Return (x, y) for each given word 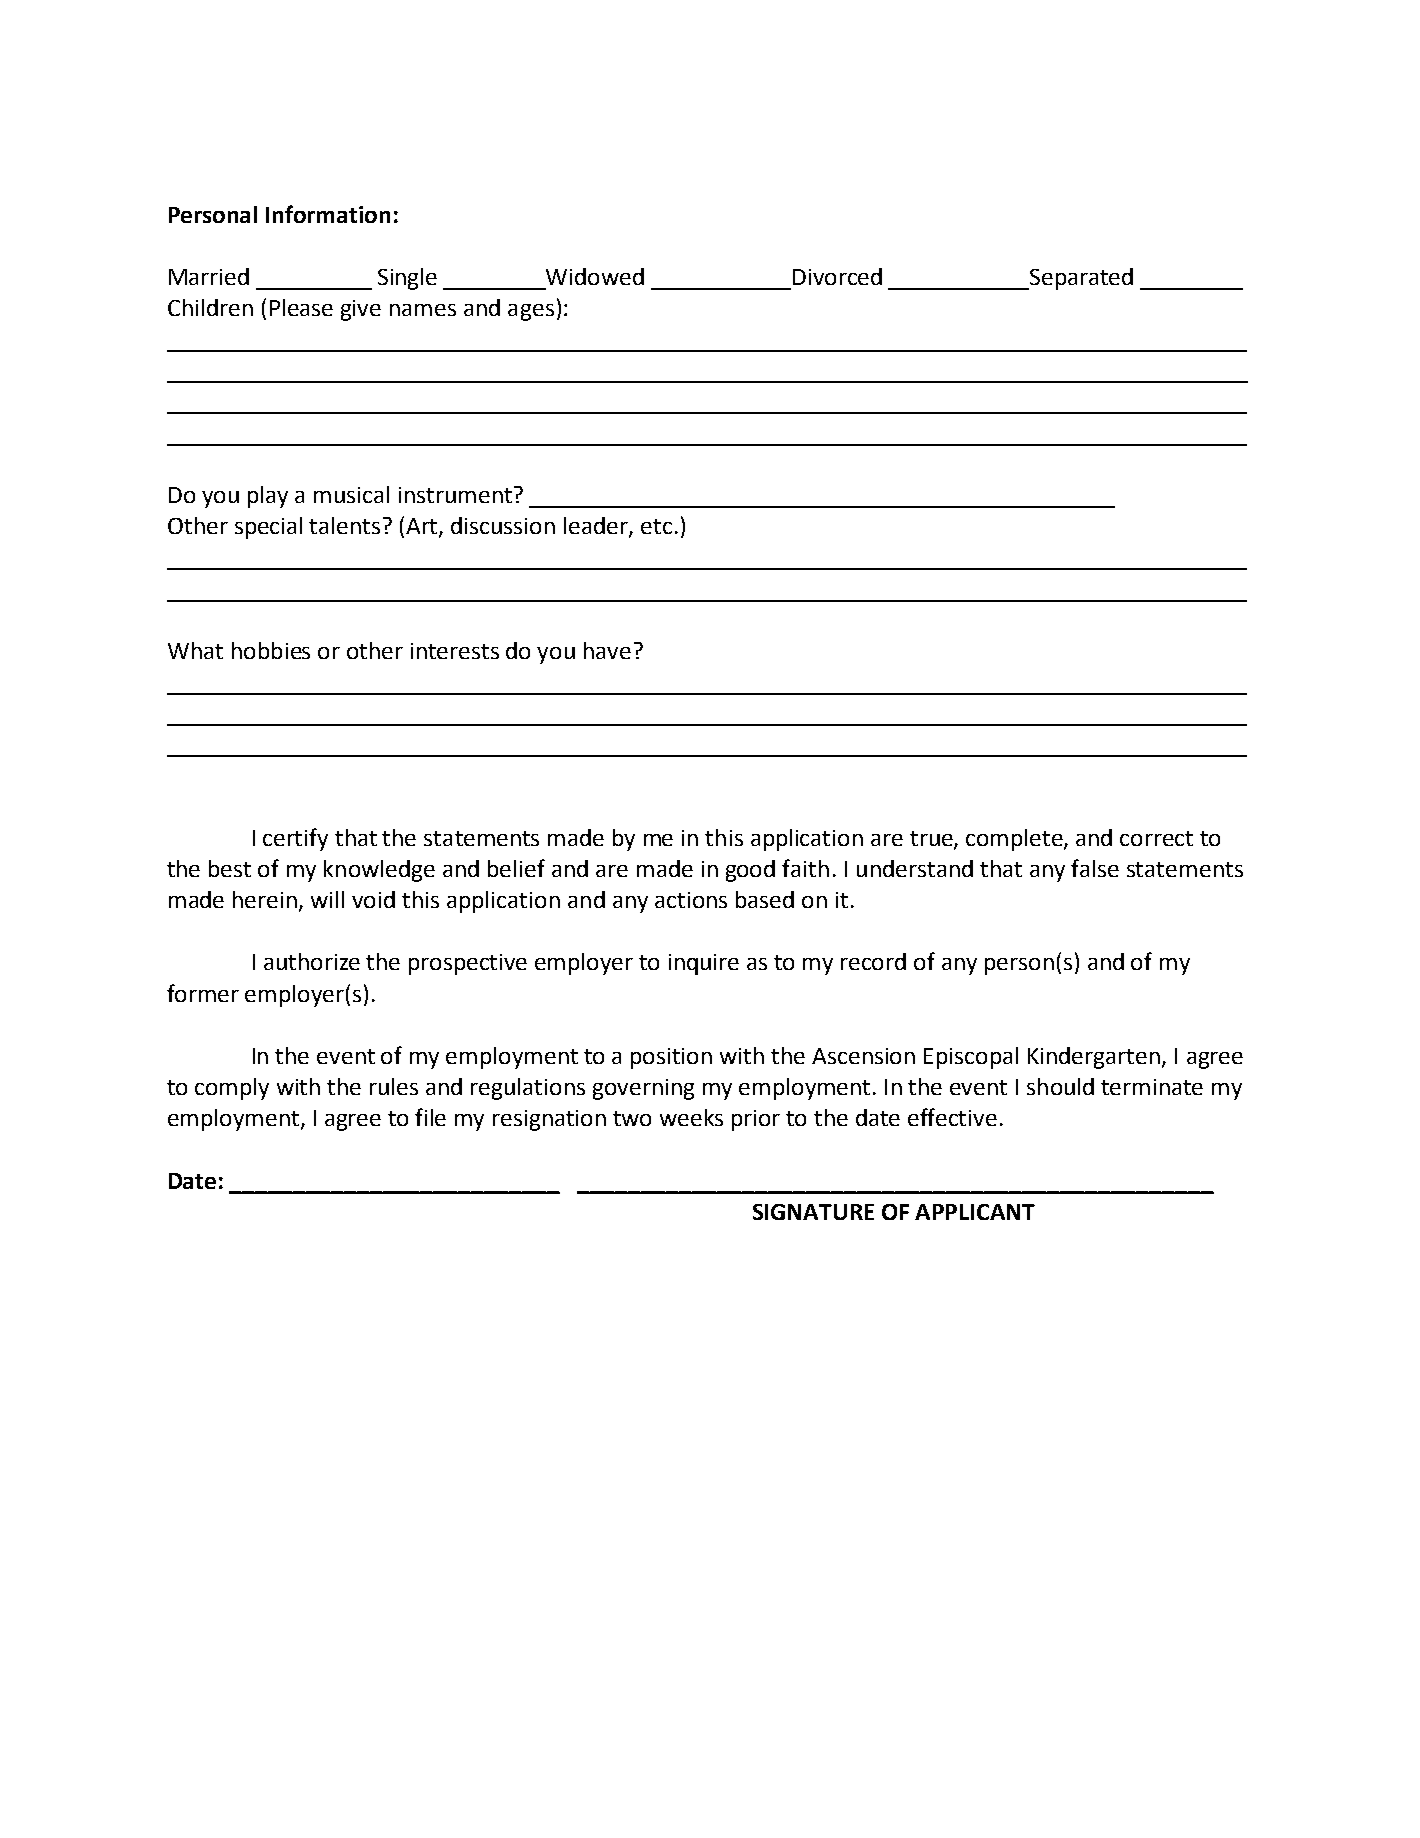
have (607, 650)
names (423, 310)
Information (328, 214)
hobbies (271, 650)
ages (531, 312)
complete (1015, 840)
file (430, 1117)
